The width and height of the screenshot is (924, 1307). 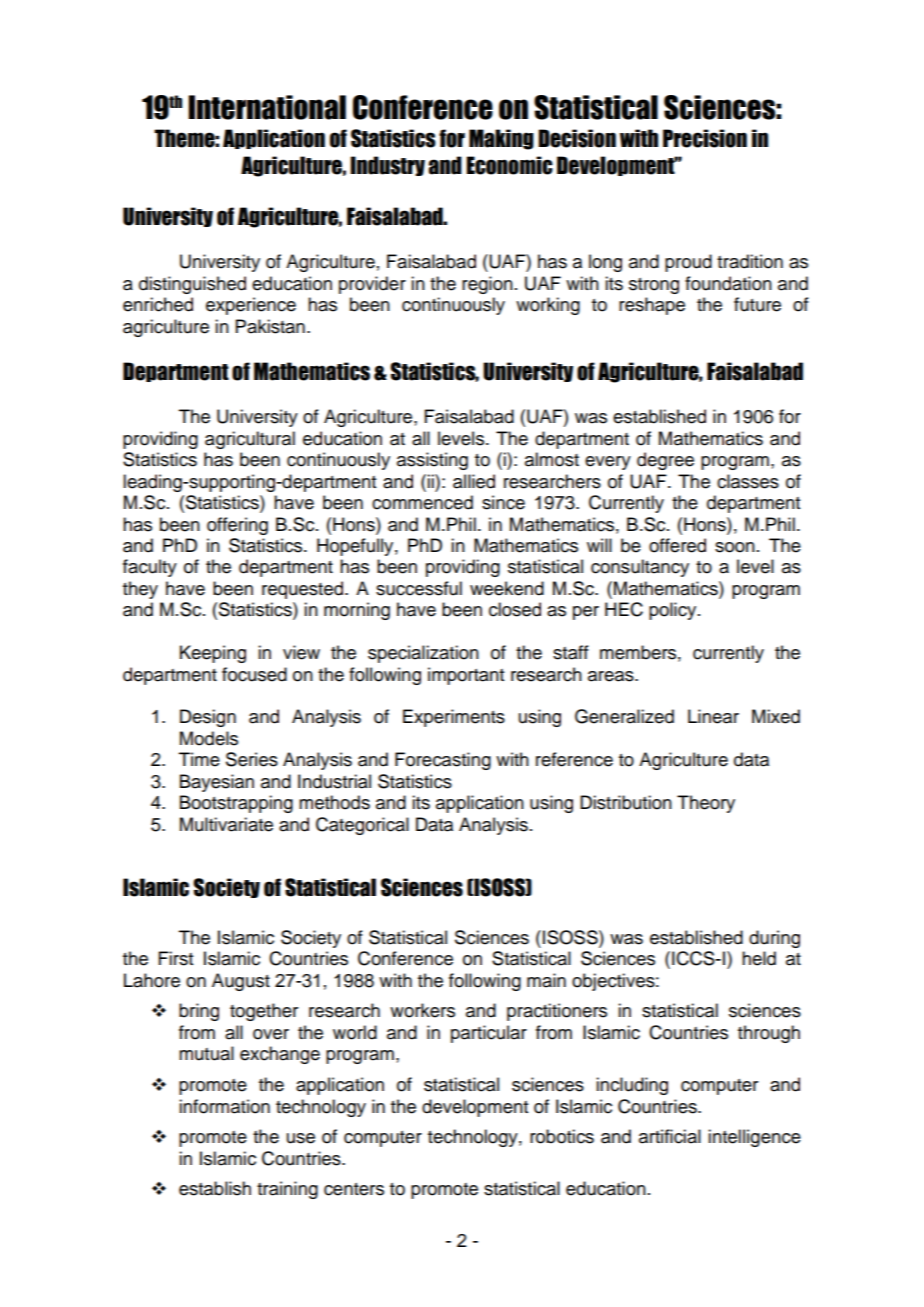 What do you see at coordinates (226, 824) in the screenshot?
I see `Multivariate` at bounding box center [226, 824].
